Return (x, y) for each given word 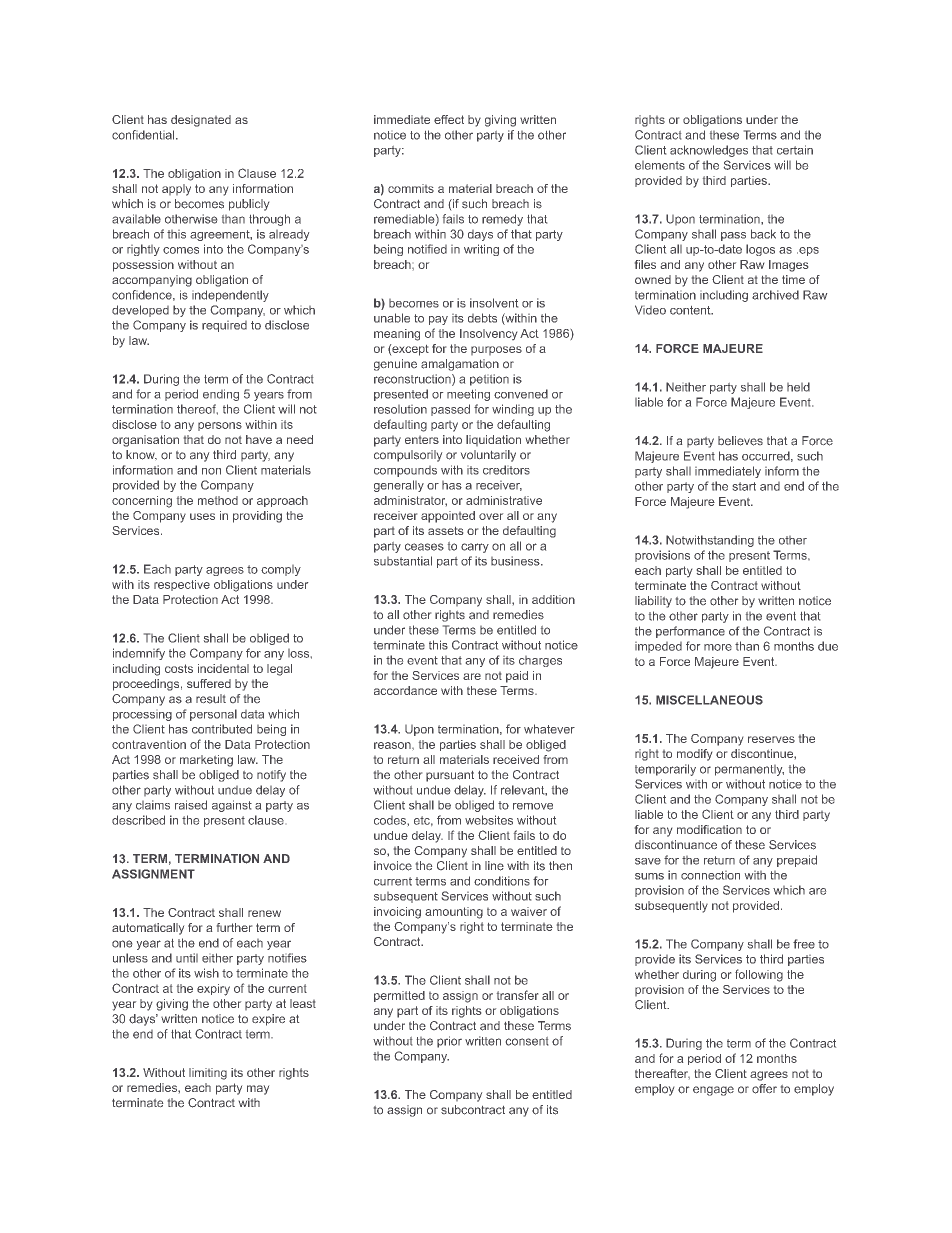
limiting (208, 1074)
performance (690, 632)
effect (449, 119)
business (516, 561)
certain (795, 150)
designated (201, 121)
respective (182, 585)
